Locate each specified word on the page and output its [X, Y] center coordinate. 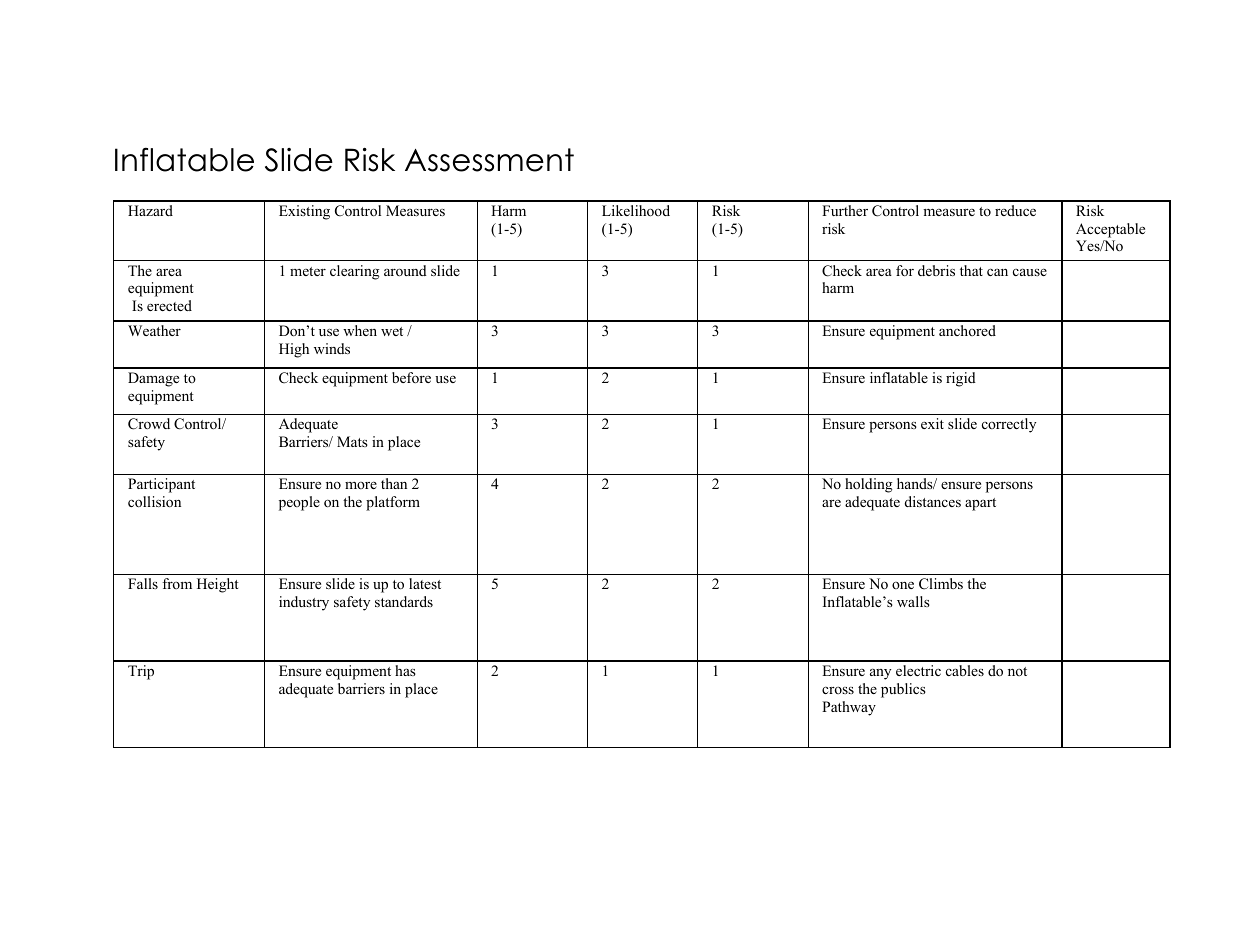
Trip [141, 672]
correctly [1009, 425]
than [394, 483]
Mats [352, 441]
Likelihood [636, 210]
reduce [1015, 210]
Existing [304, 212]
